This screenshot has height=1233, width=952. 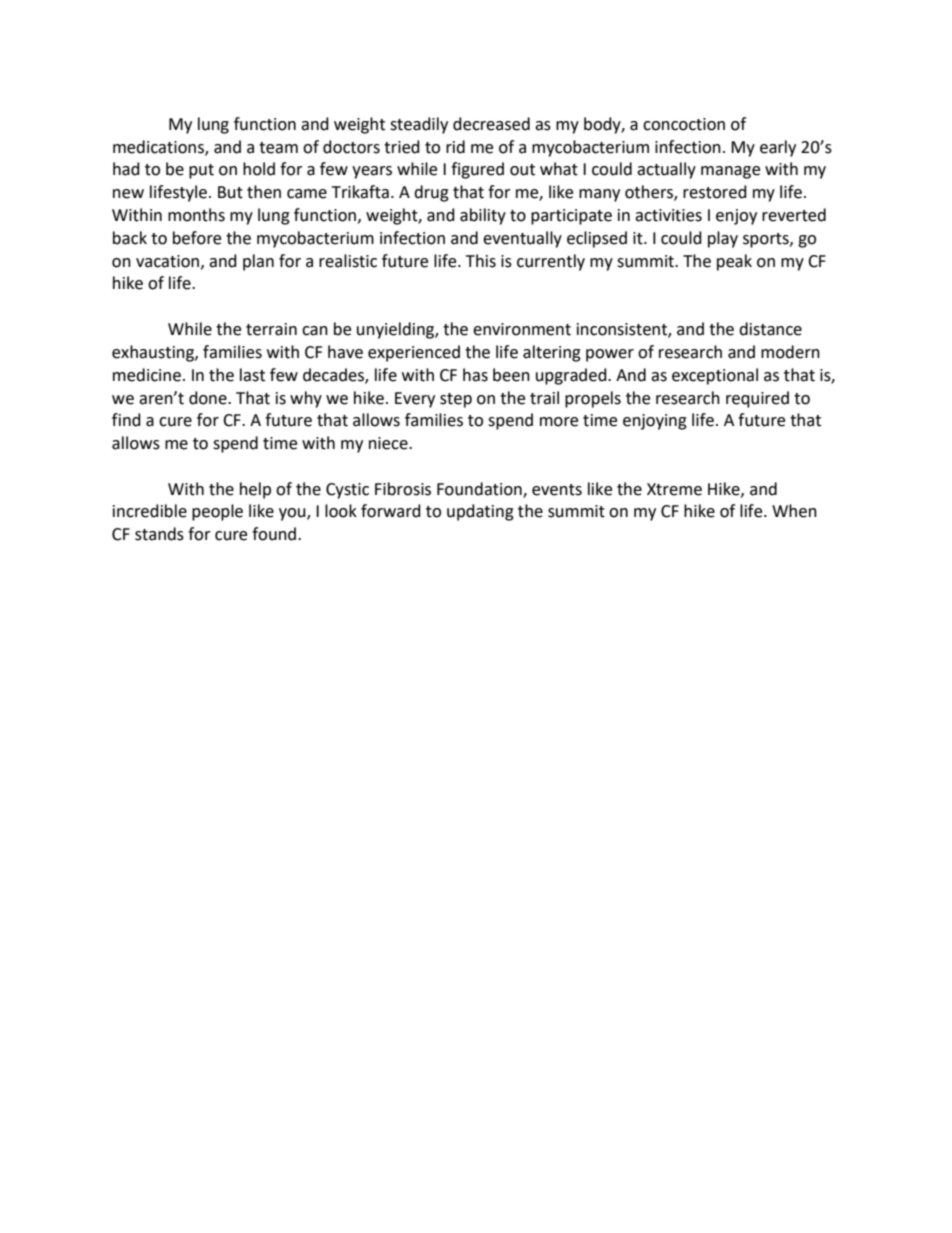 What do you see at coordinates (169, 262) in the screenshot?
I see `vacation` at bounding box center [169, 262].
